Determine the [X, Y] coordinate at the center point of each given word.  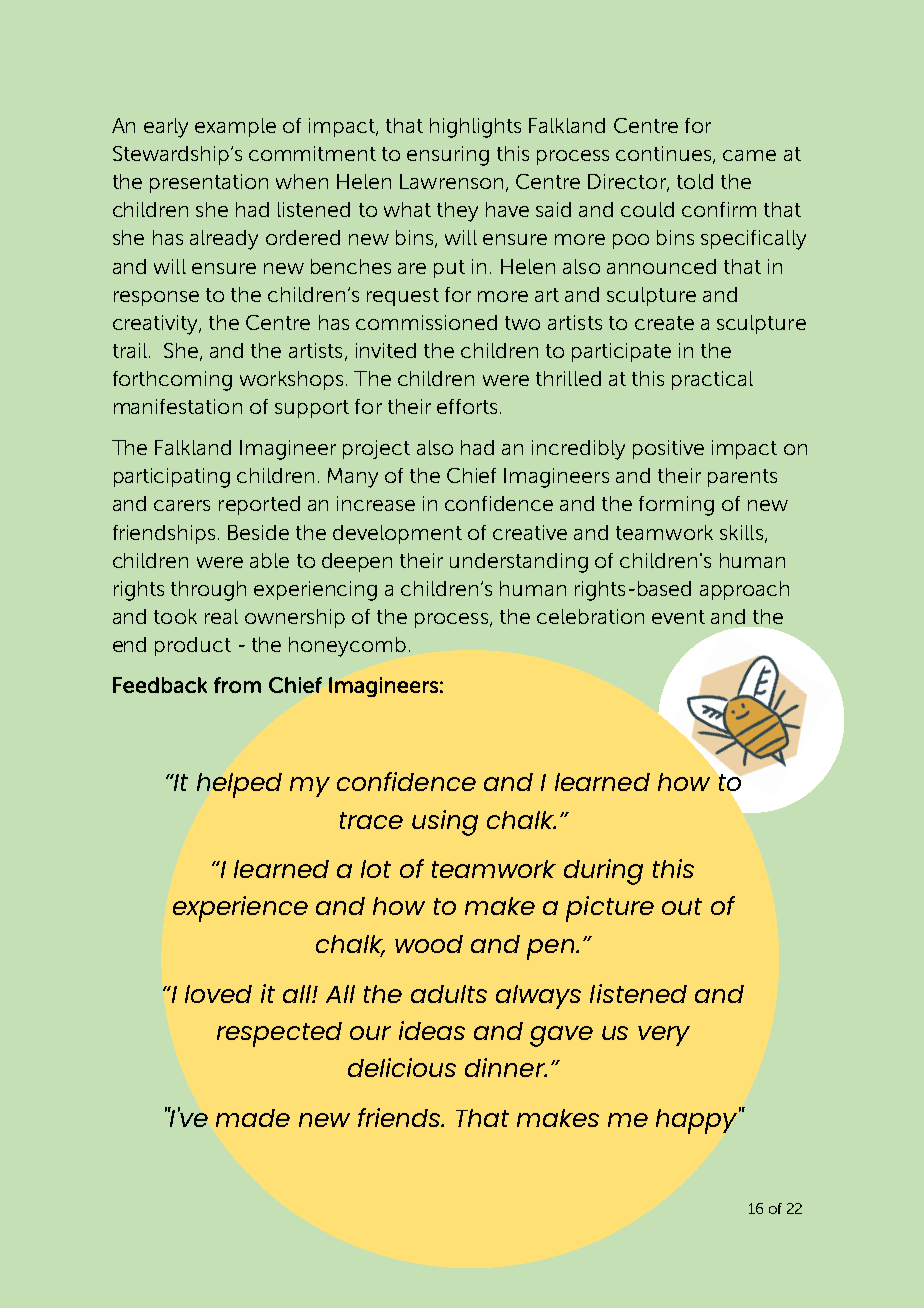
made [253, 1118]
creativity [156, 325]
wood [429, 944]
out [682, 906]
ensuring [448, 156]
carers [182, 505]
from [237, 685]
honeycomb [347, 647]
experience [240, 909]
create [664, 323]
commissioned [426, 322]
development [397, 534]
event [678, 617]
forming [676, 506]
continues [665, 155]
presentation [209, 183]
